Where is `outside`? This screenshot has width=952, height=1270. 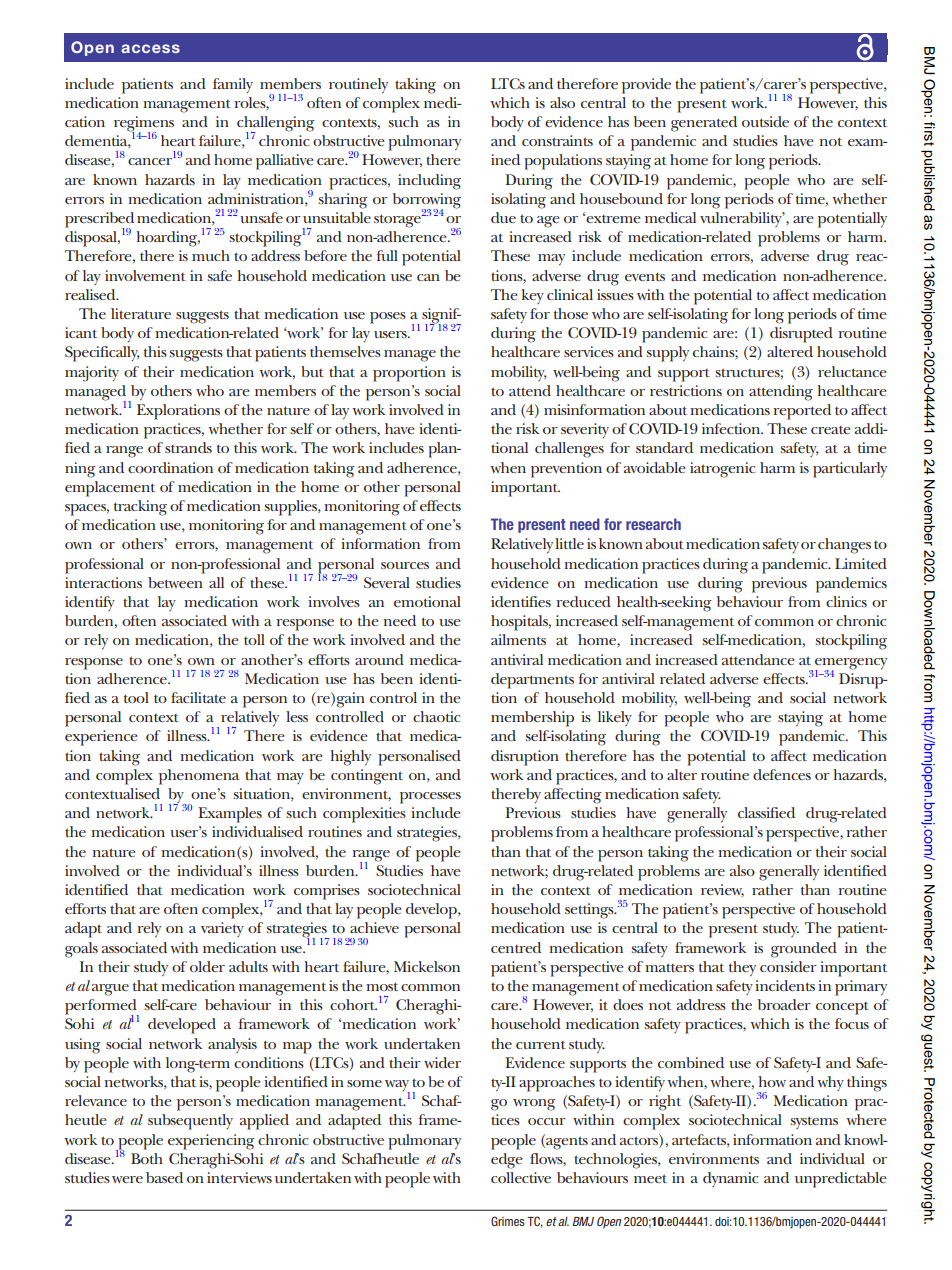
outside is located at coordinates (765, 121).
